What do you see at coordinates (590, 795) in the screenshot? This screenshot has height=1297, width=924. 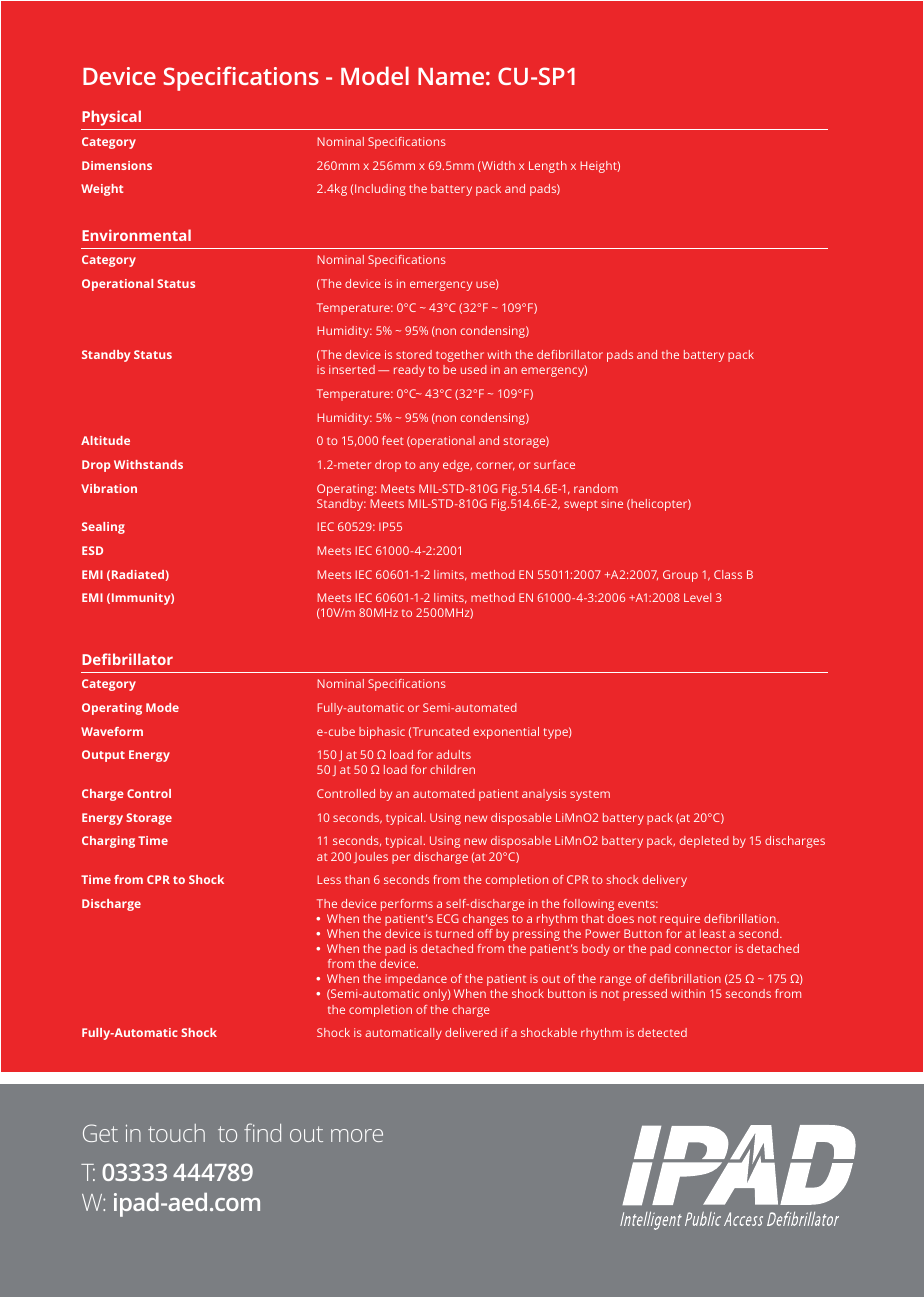 I see `system` at bounding box center [590, 795].
